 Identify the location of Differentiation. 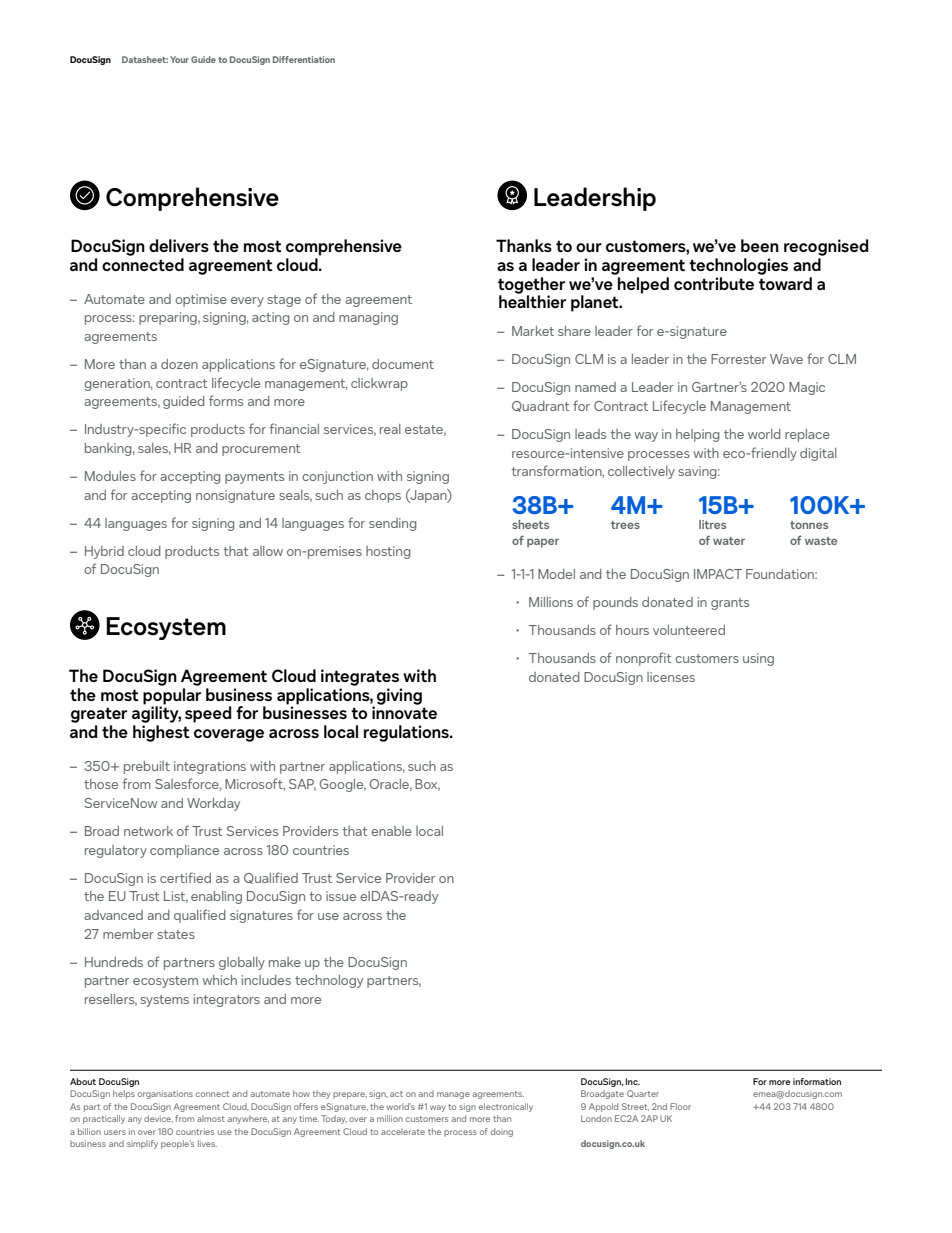
(304, 59).
